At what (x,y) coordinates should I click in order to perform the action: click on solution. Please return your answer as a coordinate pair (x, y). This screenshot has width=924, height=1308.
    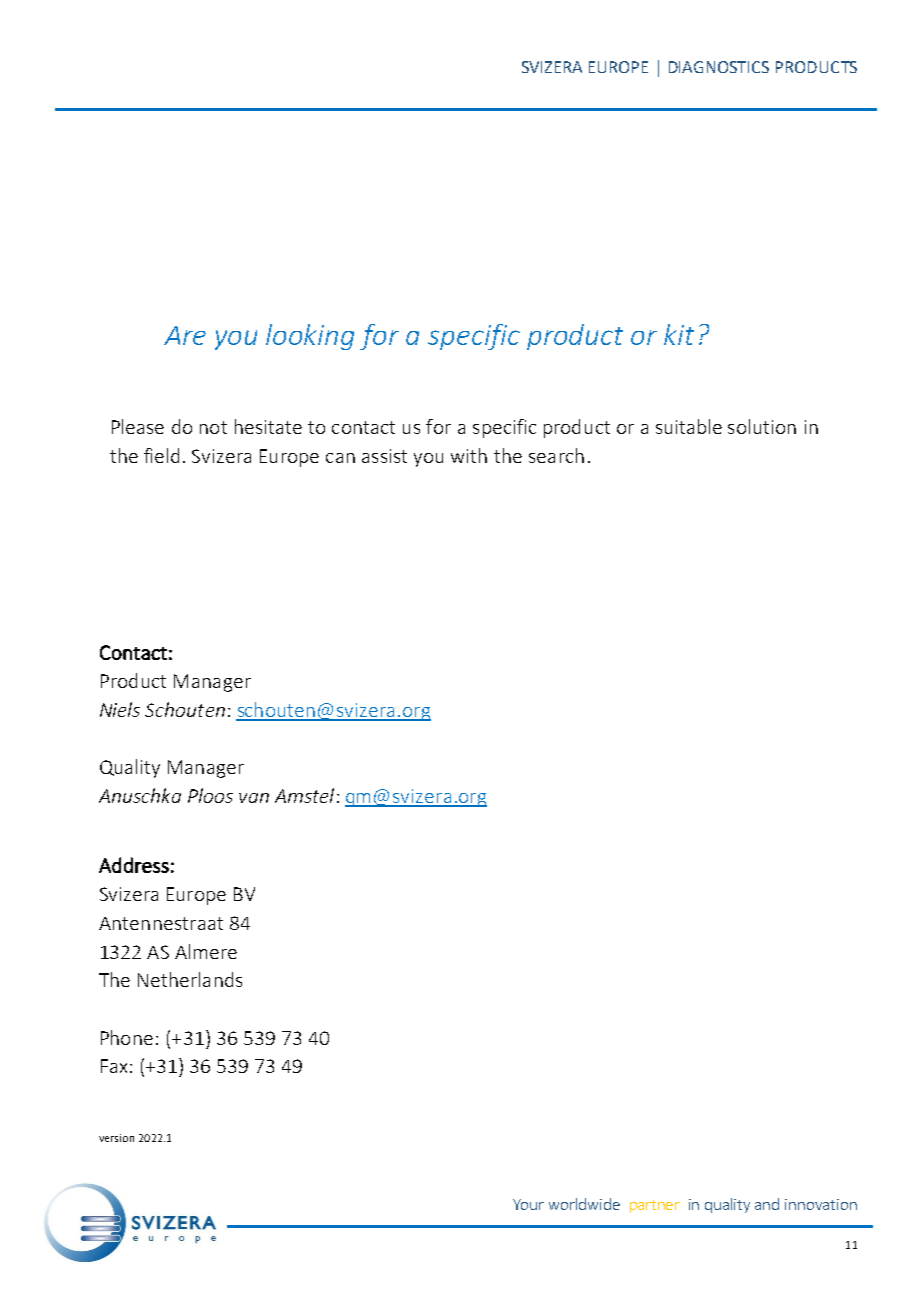
    Looking at the image, I should click on (762, 426).
